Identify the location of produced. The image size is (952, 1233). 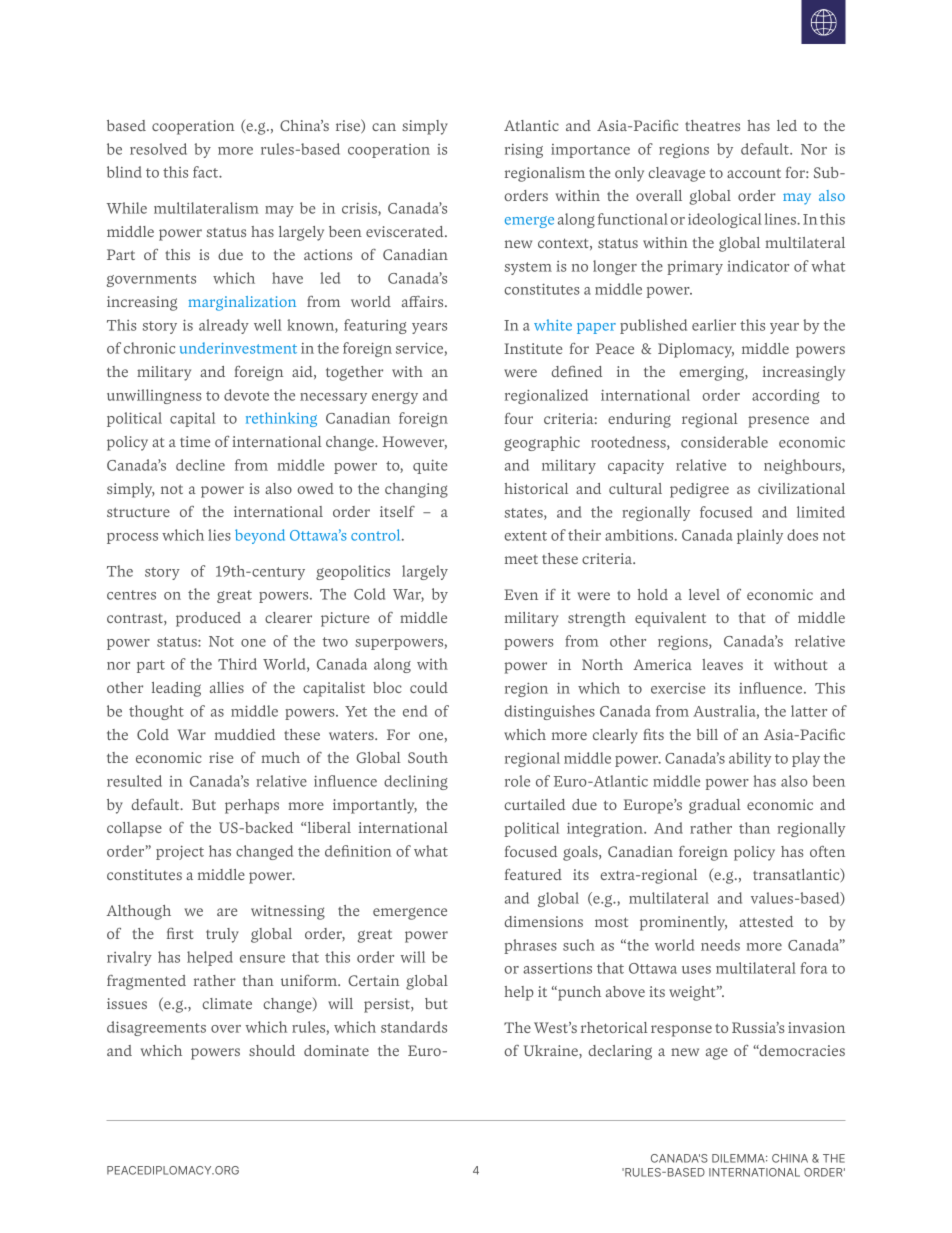
(208, 619).
